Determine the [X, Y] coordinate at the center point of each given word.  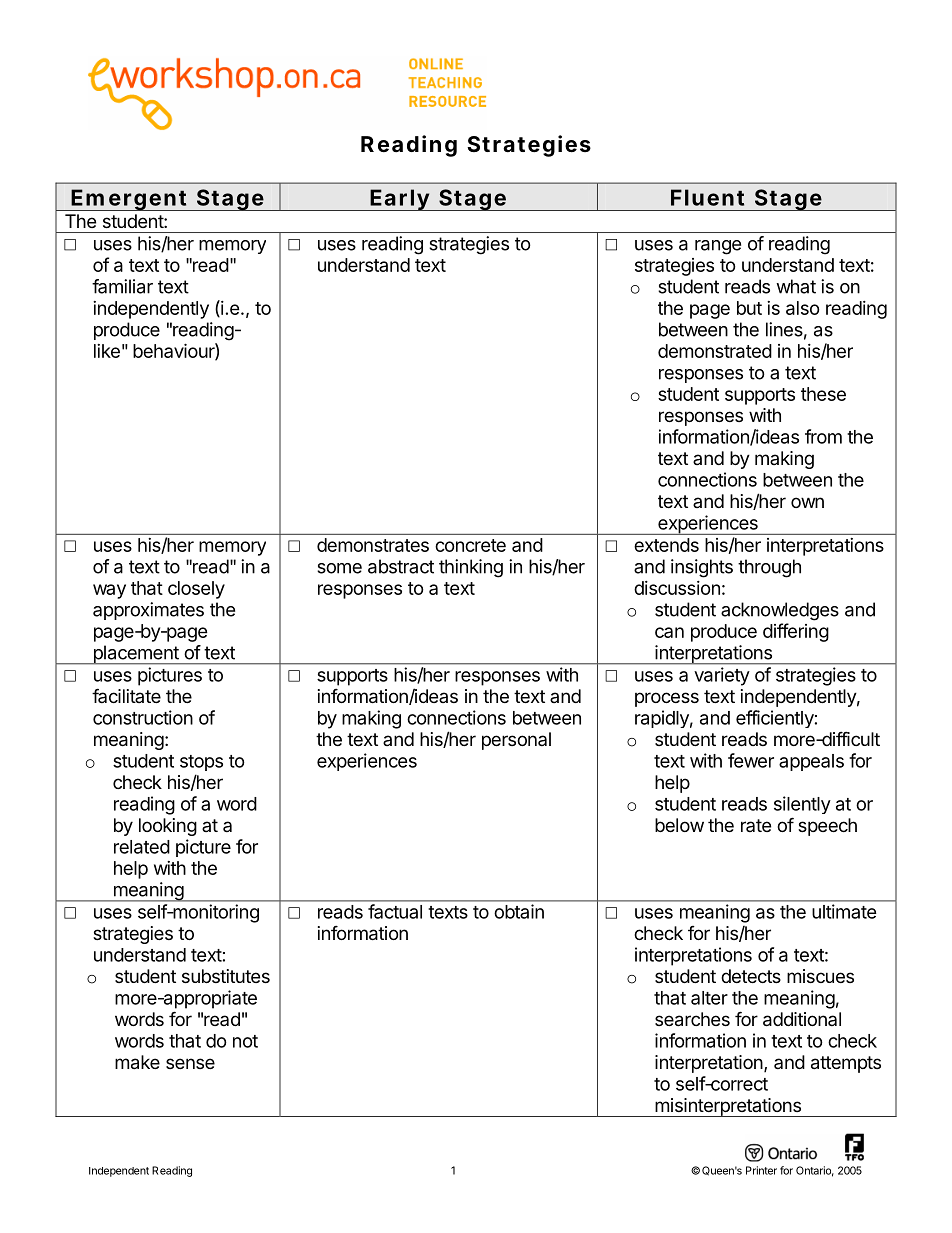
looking [168, 827]
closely [196, 590]
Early [399, 200]
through [769, 568]
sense [190, 1063]
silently [802, 805]
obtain [519, 911]
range [718, 247]
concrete [470, 545]
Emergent [129, 200]
